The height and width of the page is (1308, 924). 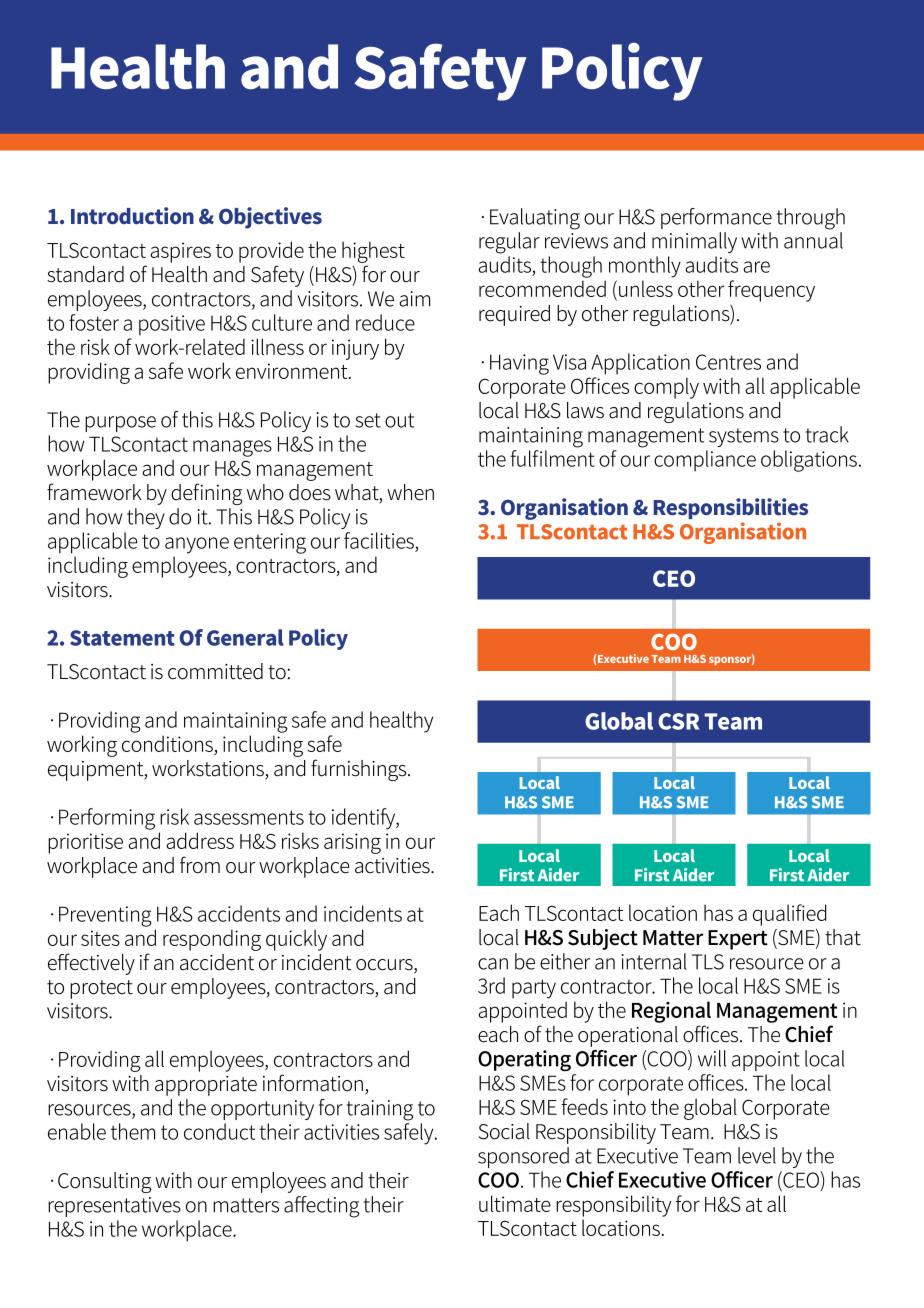 I want to click on level, so click(x=757, y=1155).
